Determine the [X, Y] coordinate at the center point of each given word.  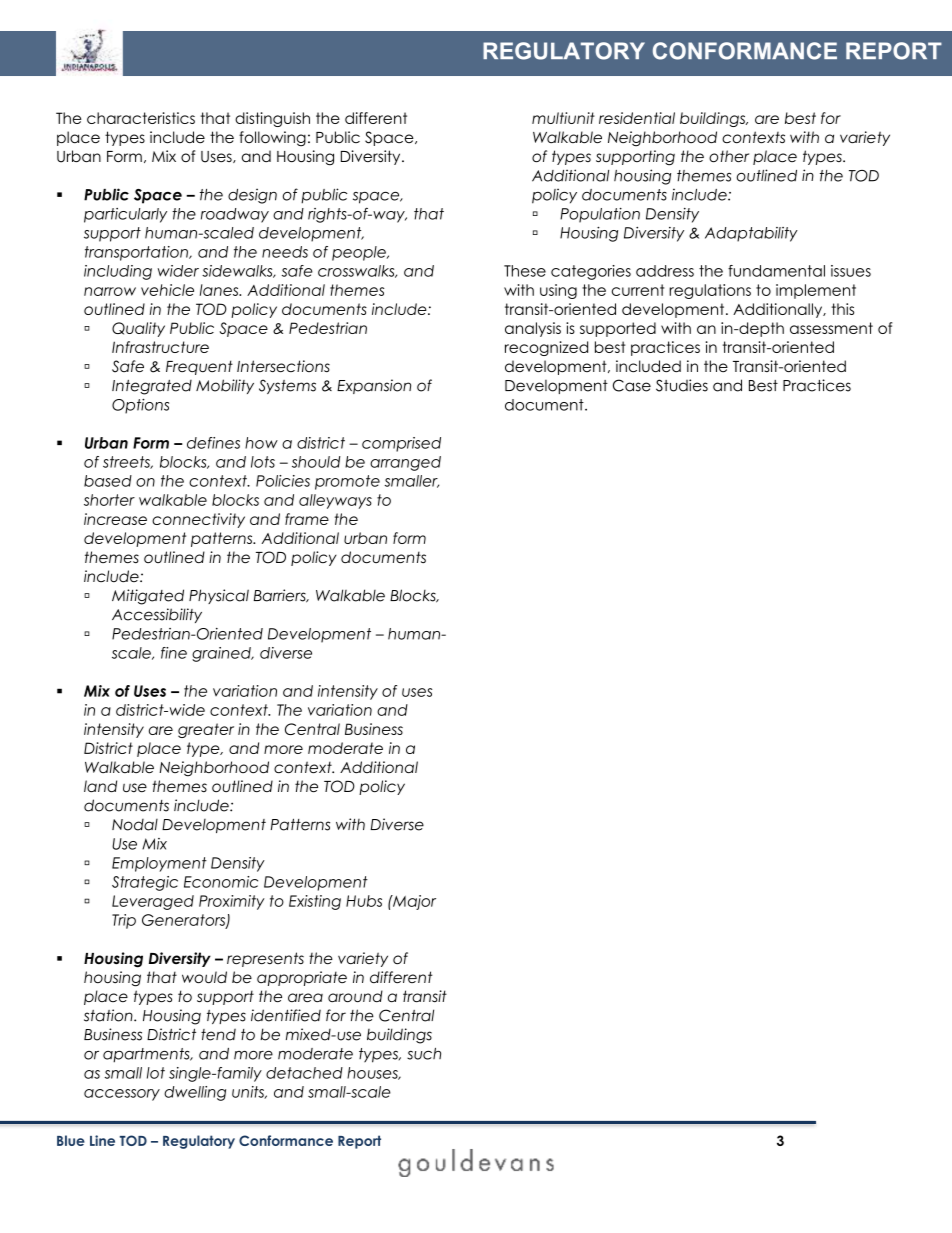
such [424, 1054]
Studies [682, 385]
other [729, 156]
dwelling [195, 1093]
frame [307, 519]
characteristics [141, 118]
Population [600, 215]
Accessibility [157, 615]
